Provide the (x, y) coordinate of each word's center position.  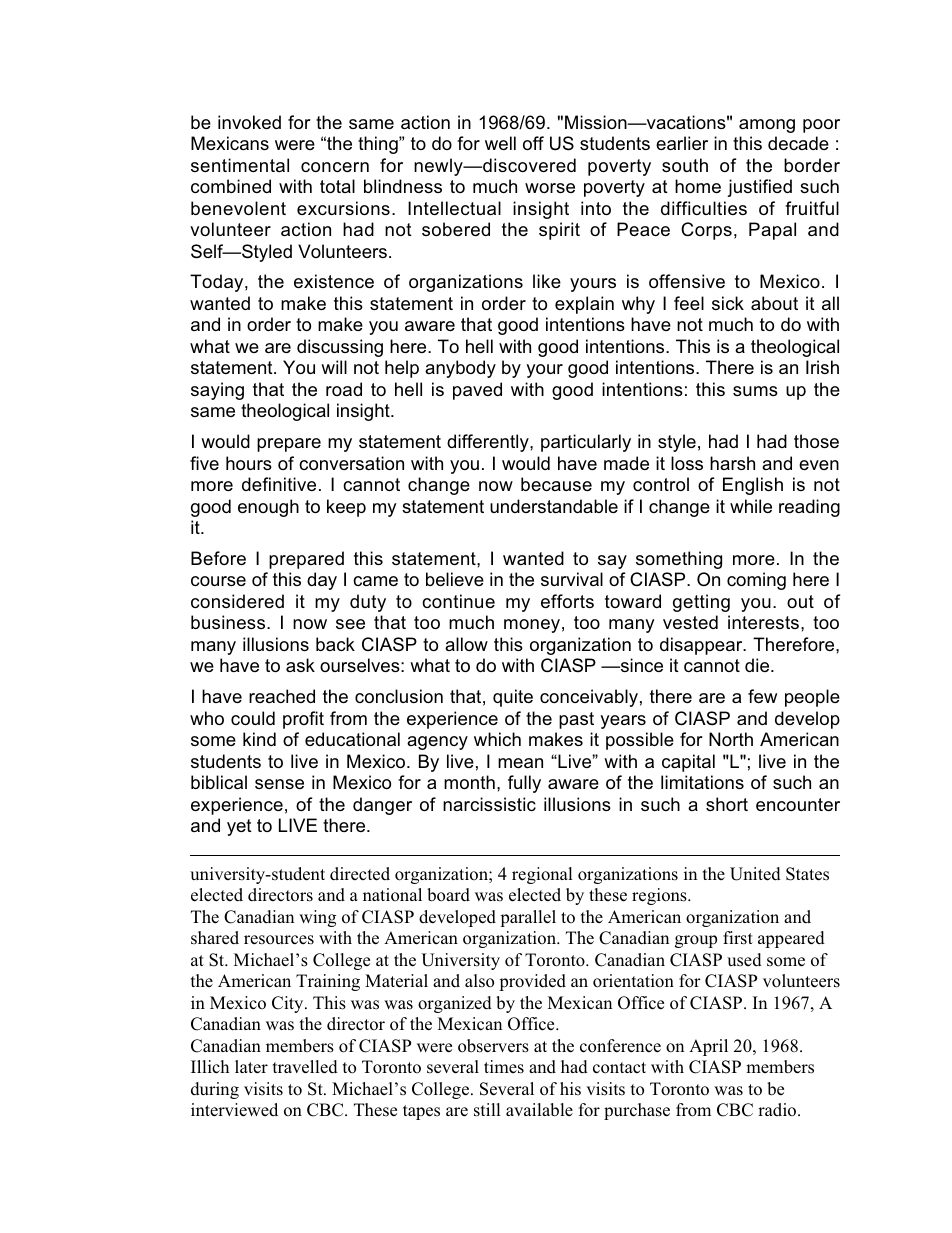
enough (268, 508)
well (500, 143)
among (767, 126)
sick (728, 303)
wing (317, 918)
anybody (460, 369)
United (755, 874)
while (751, 506)
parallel (528, 918)
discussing (340, 348)
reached (282, 696)
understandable (554, 506)
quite (513, 698)
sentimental (240, 165)
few (762, 696)
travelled (305, 1067)
